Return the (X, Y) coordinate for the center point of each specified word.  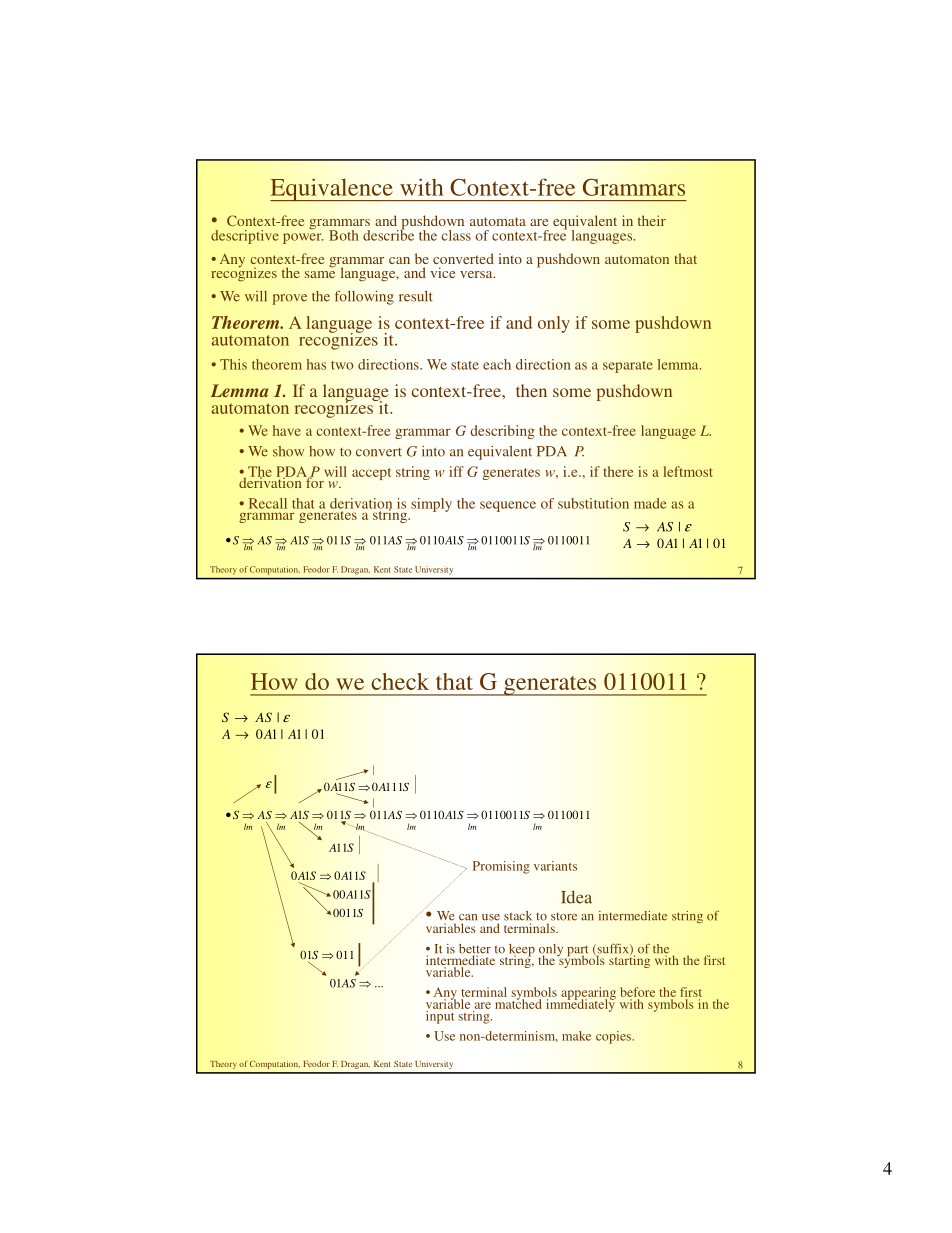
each (497, 364)
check (400, 681)
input (441, 1016)
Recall (268, 503)
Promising (501, 867)
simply (431, 505)
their (652, 220)
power (303, 238)
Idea (576, 897)
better (475, 950)
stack (518, 916)
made (650, 503)
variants (555, 866)
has (316, 364)
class (456, 235)
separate (628, 367)
